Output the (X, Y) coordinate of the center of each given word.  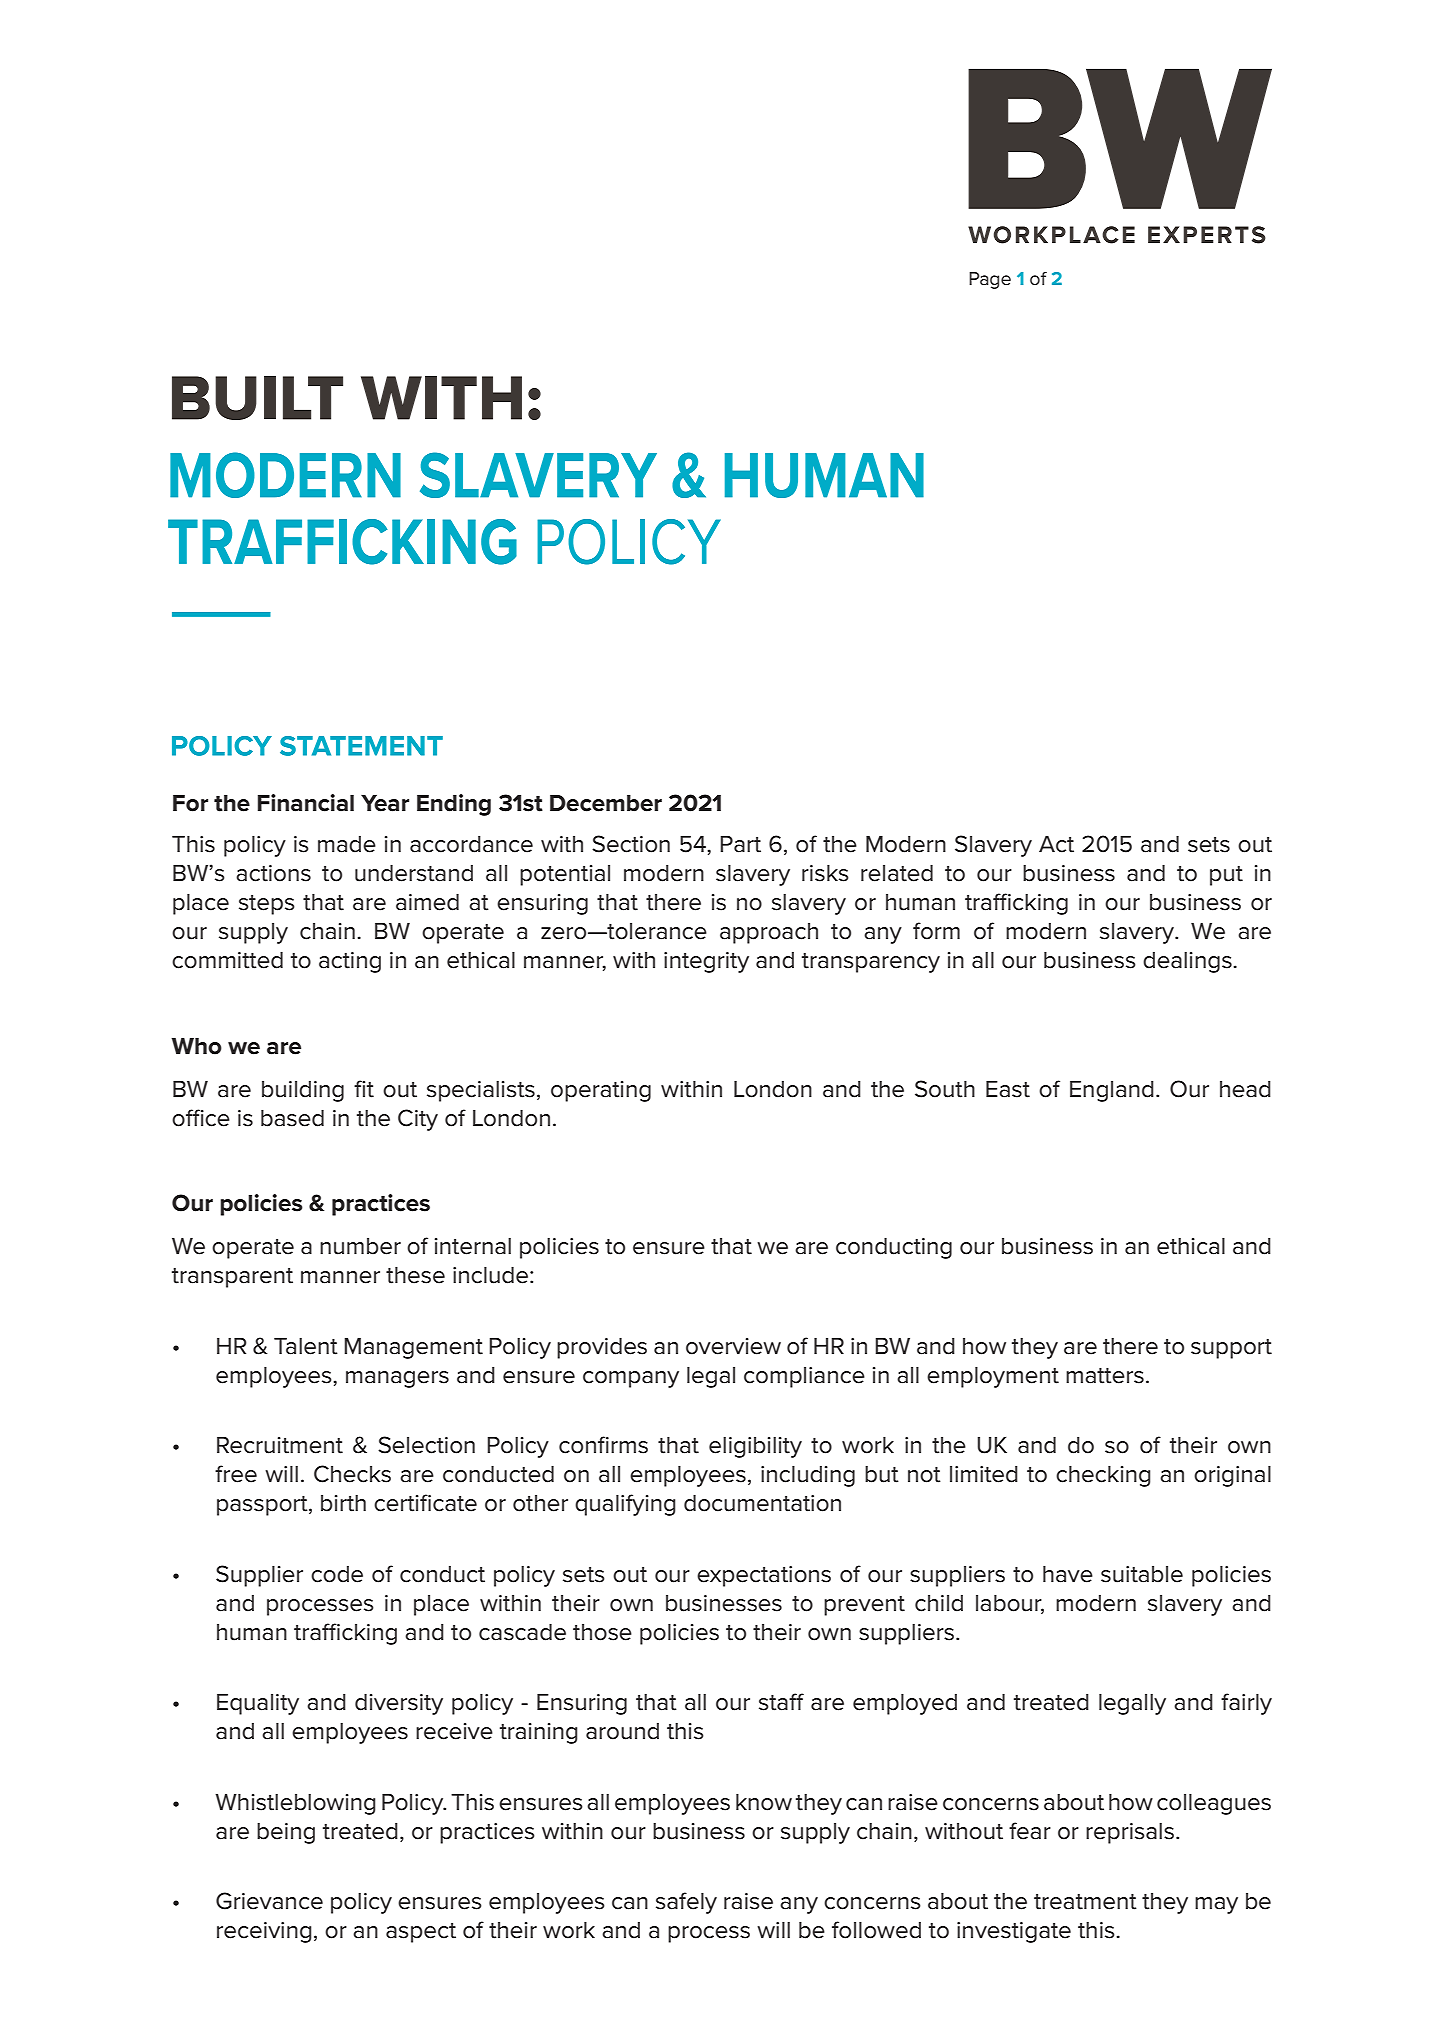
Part (740, 844)
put (1226, 876)
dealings (1188, 962)
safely (686, 1903)
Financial (306, 803)
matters (1105, 1376)
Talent (306, 1346)
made (347, 844)
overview (733, 1346)
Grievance (269, 1901)
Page (990, 280)
